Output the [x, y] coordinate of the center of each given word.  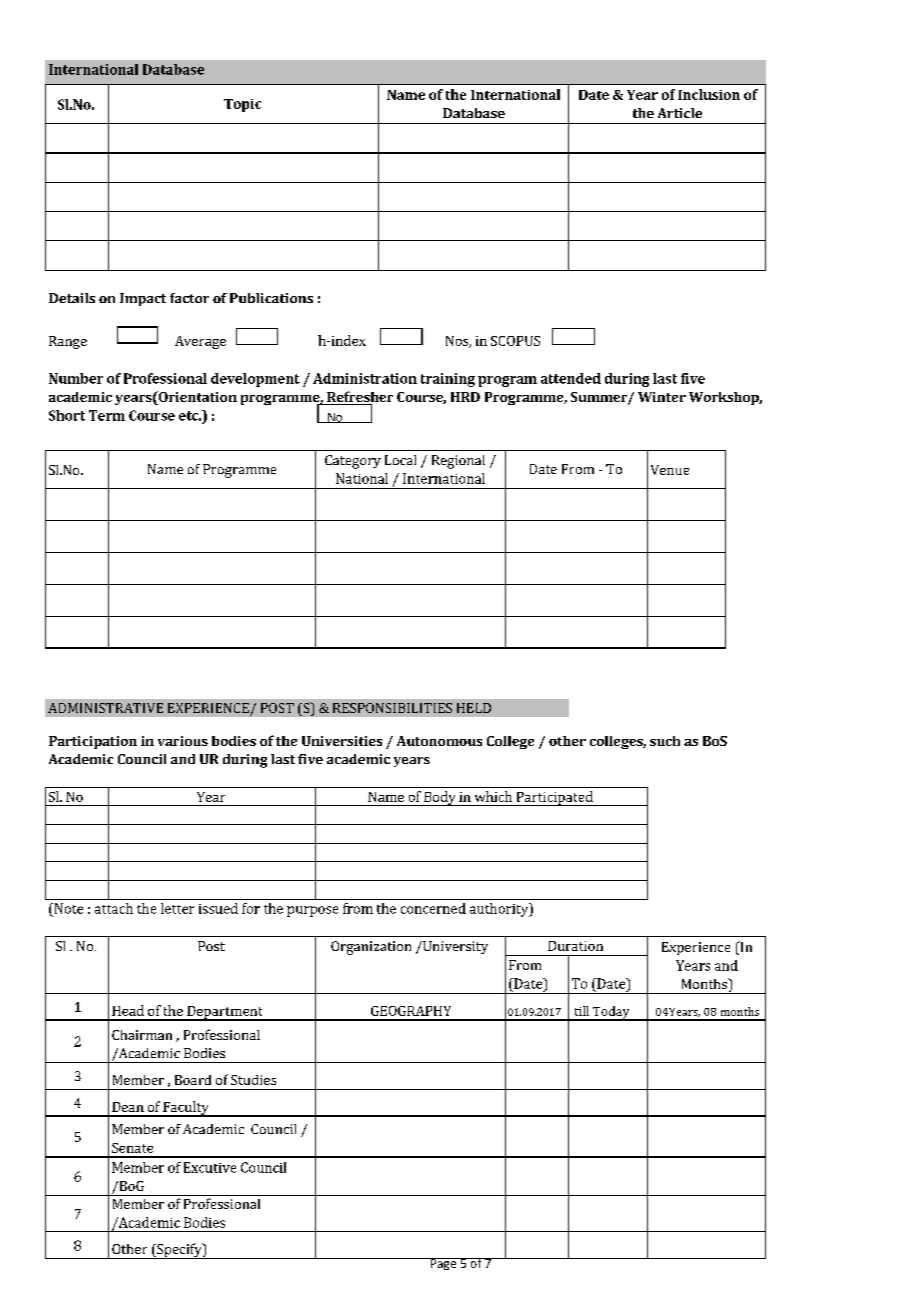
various [183, 741]
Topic [242, 105]
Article [680, 113]
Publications [271, 298]
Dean [128, 1107]
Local [400, 460]
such [665, 741]
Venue [670, 470]
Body [440, 798]
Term [107, 415]
